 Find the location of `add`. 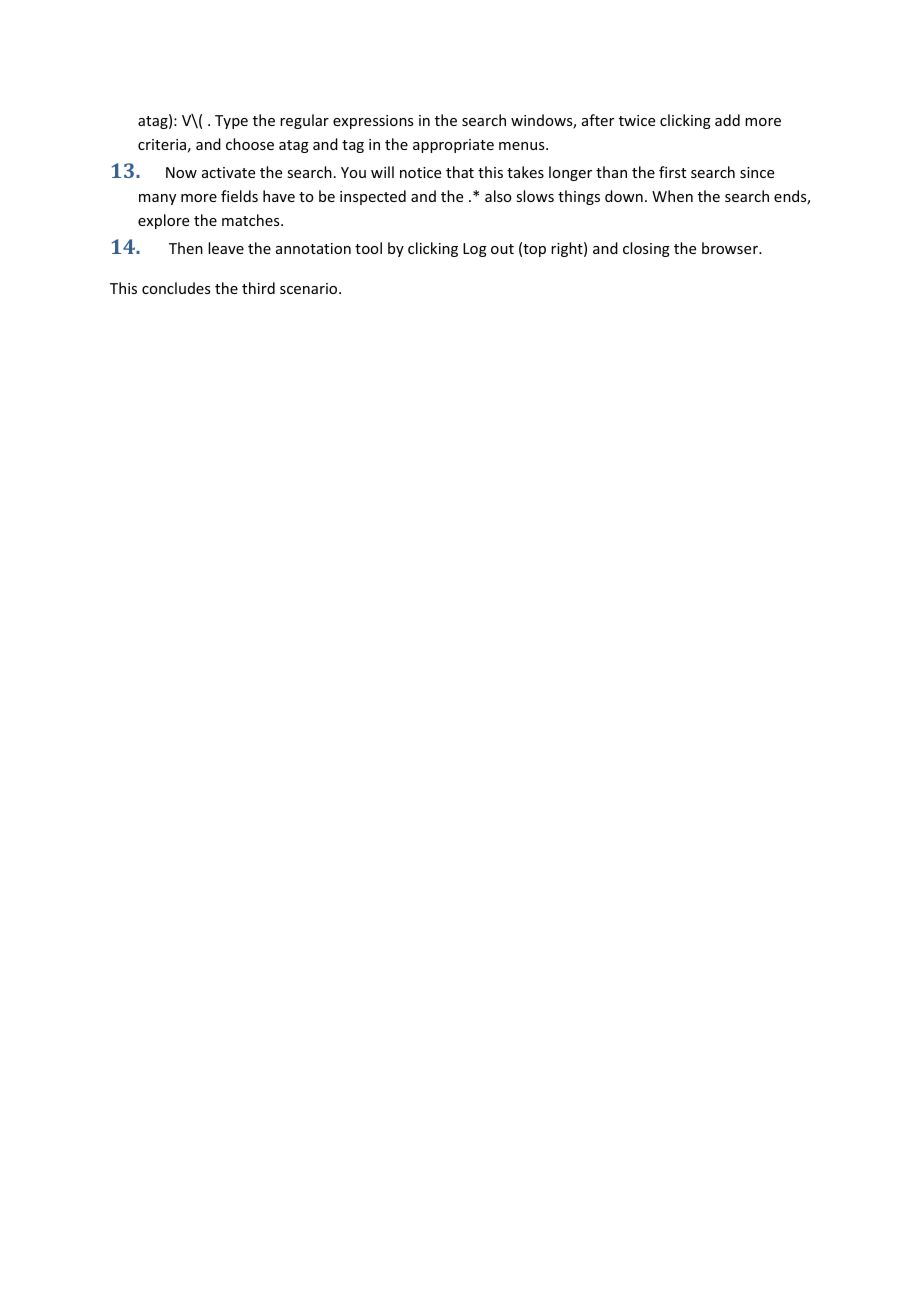

add is located at coordinates (727, 120).
